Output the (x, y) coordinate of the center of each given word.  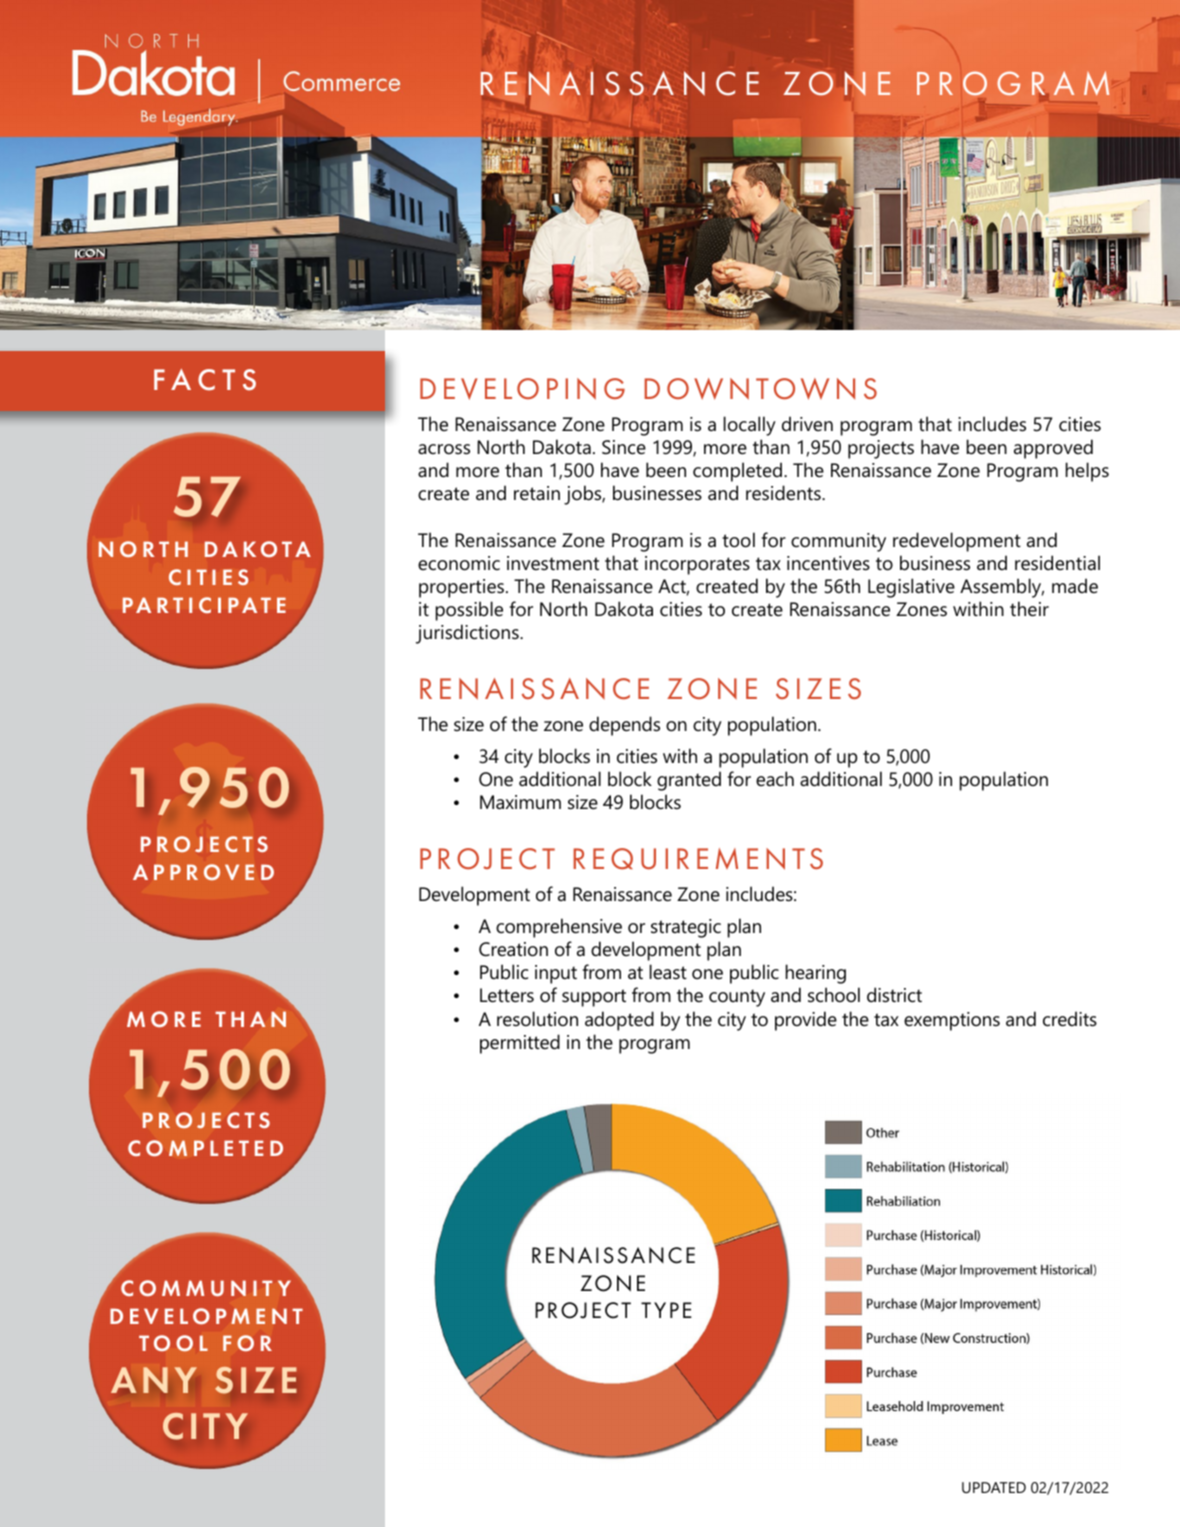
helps (1087, 472)
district (894, 995)
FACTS (205, 380)
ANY (154, 1380)
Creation (513, 949)
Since (624, 447)
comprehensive (559, 928)
